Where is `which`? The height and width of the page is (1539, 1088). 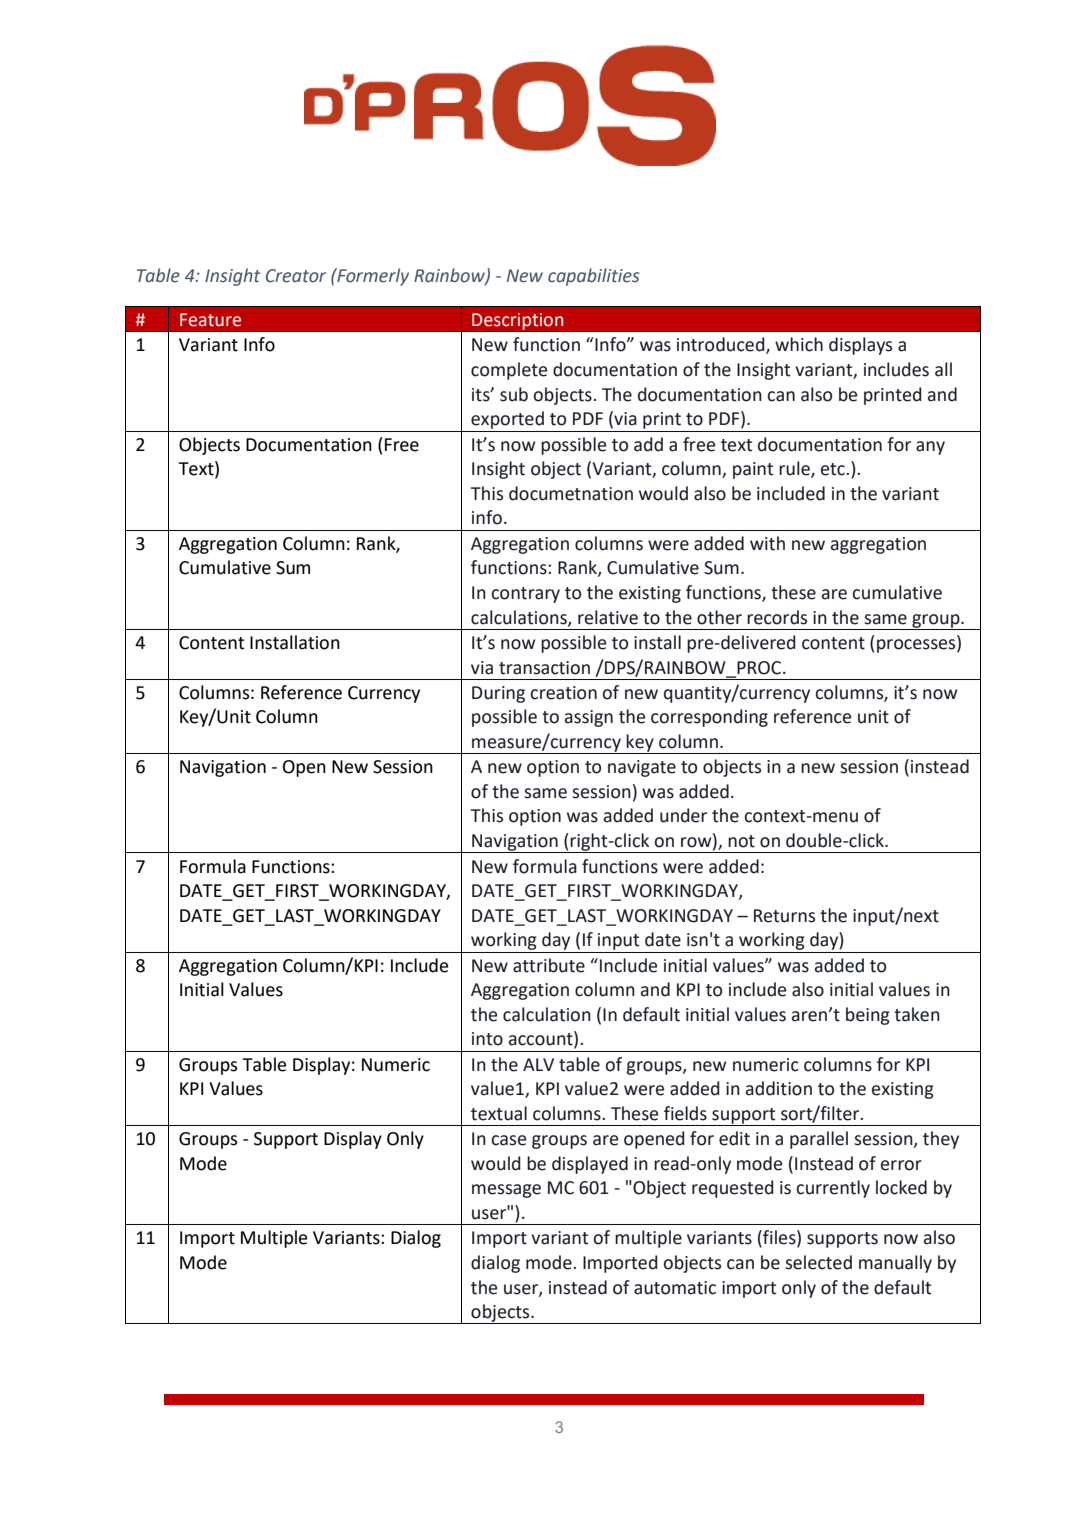 which is located at coordinates (799, 344).
